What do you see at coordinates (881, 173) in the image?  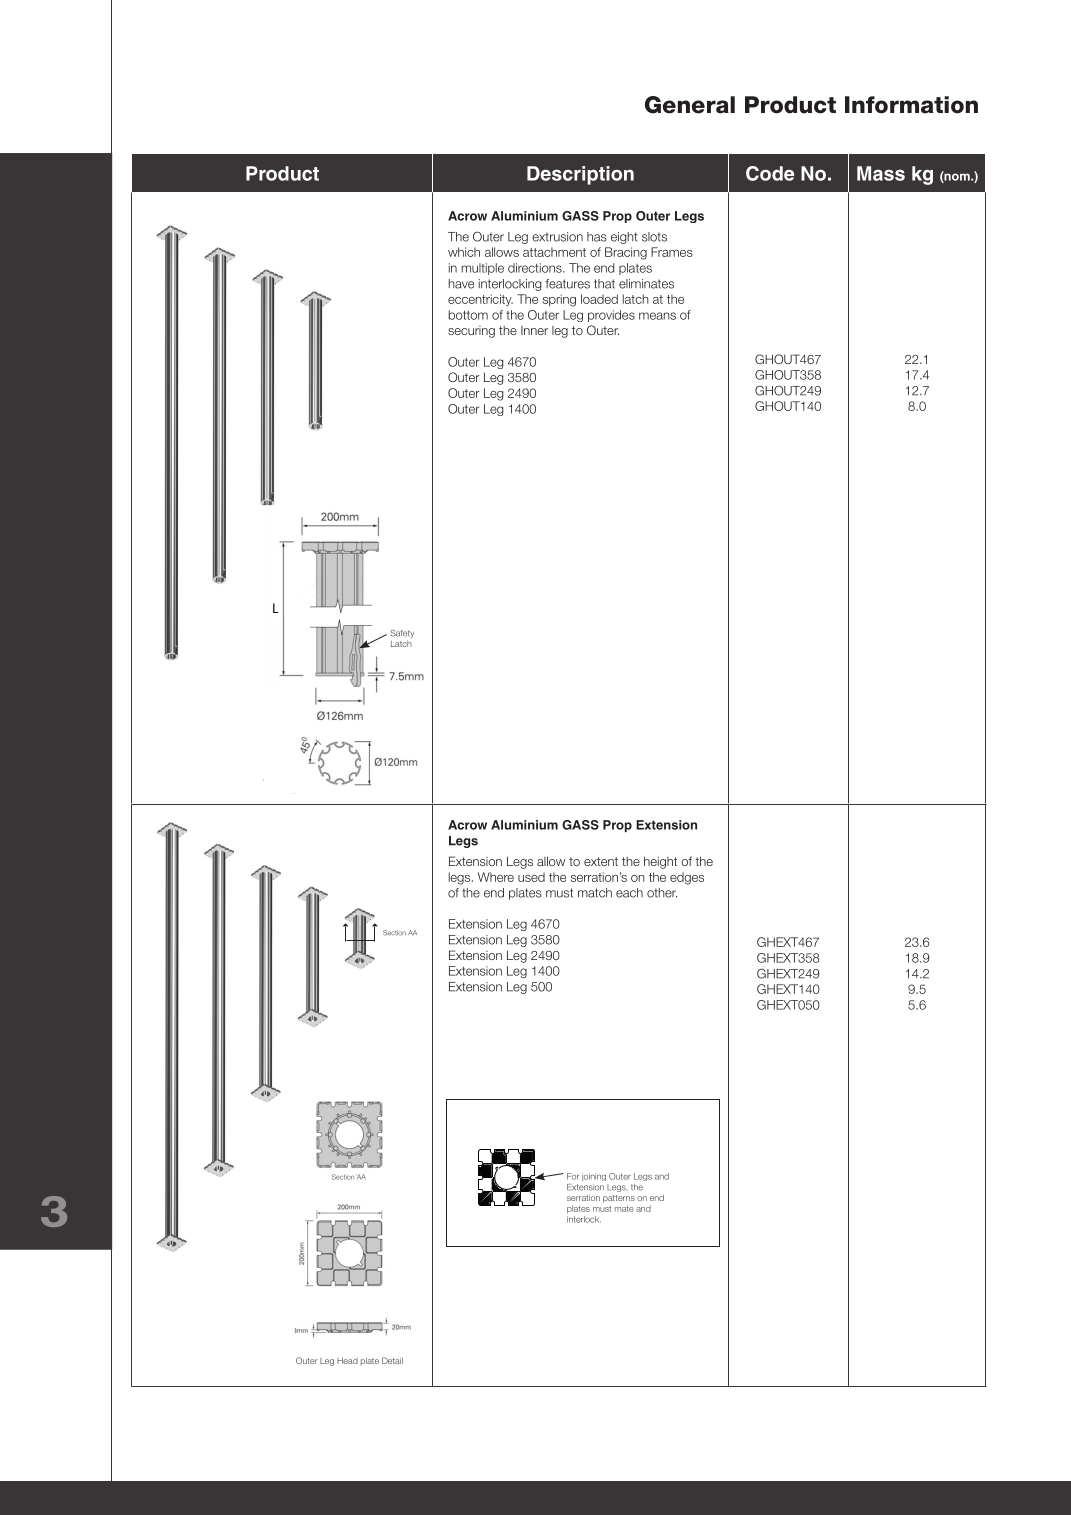 I see `Mass` at bounding box center [881, 173].
